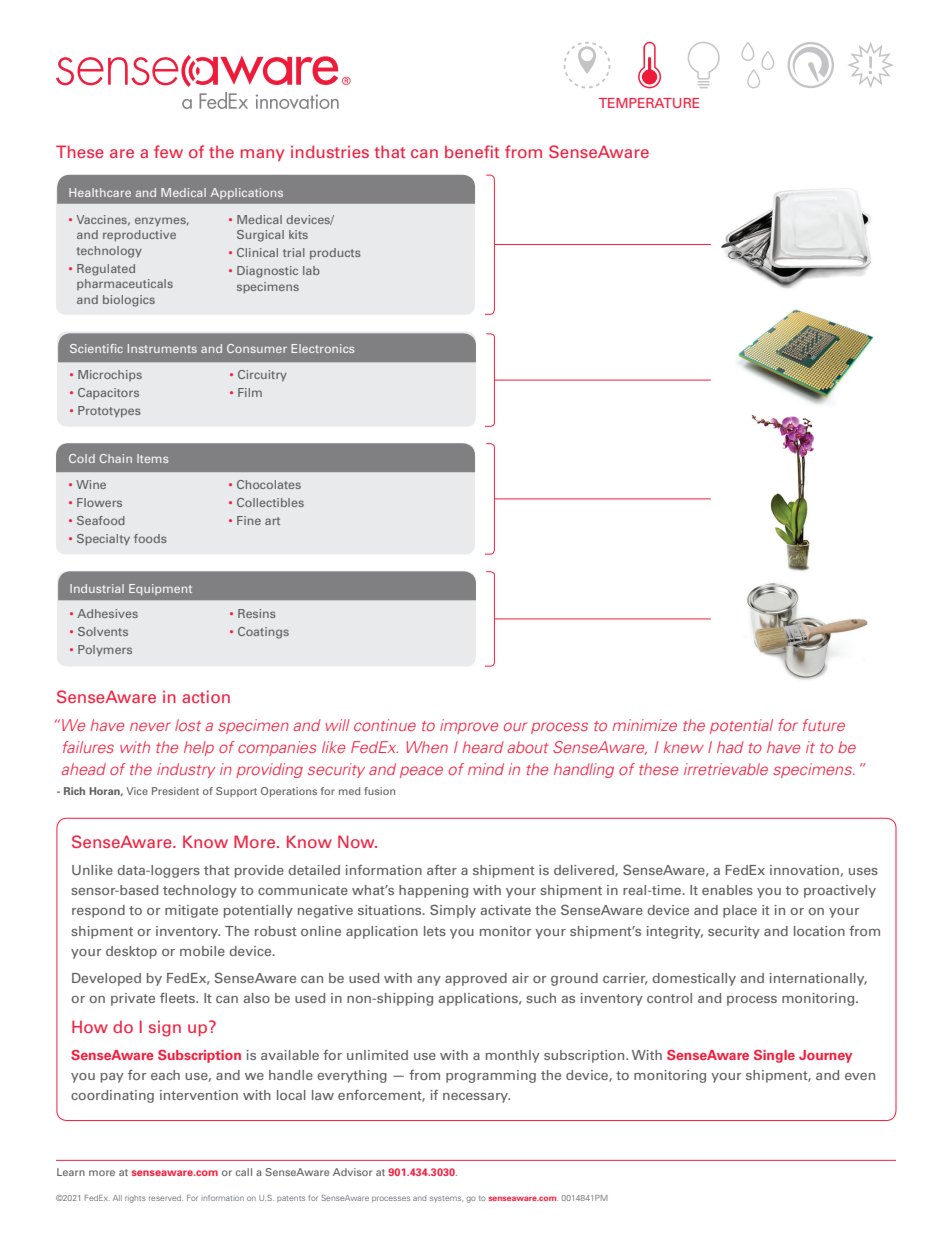 The image size is (952, 1233). Describe the element at coordinates (191, 911) in the document. I see `mitigate` at that location.
